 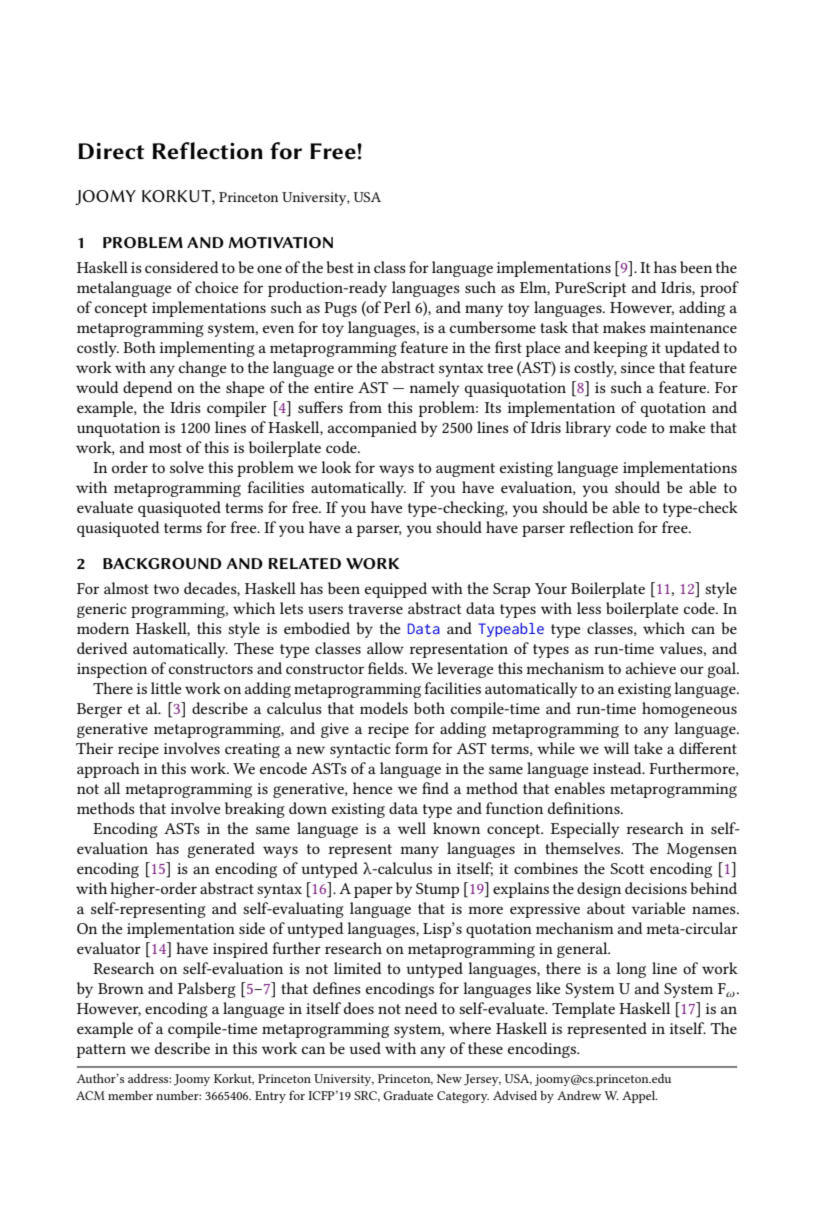 What do you see at coordinates (651, 668) in the screenshot?
I see `achieve` at bounding box center [651, 668].
